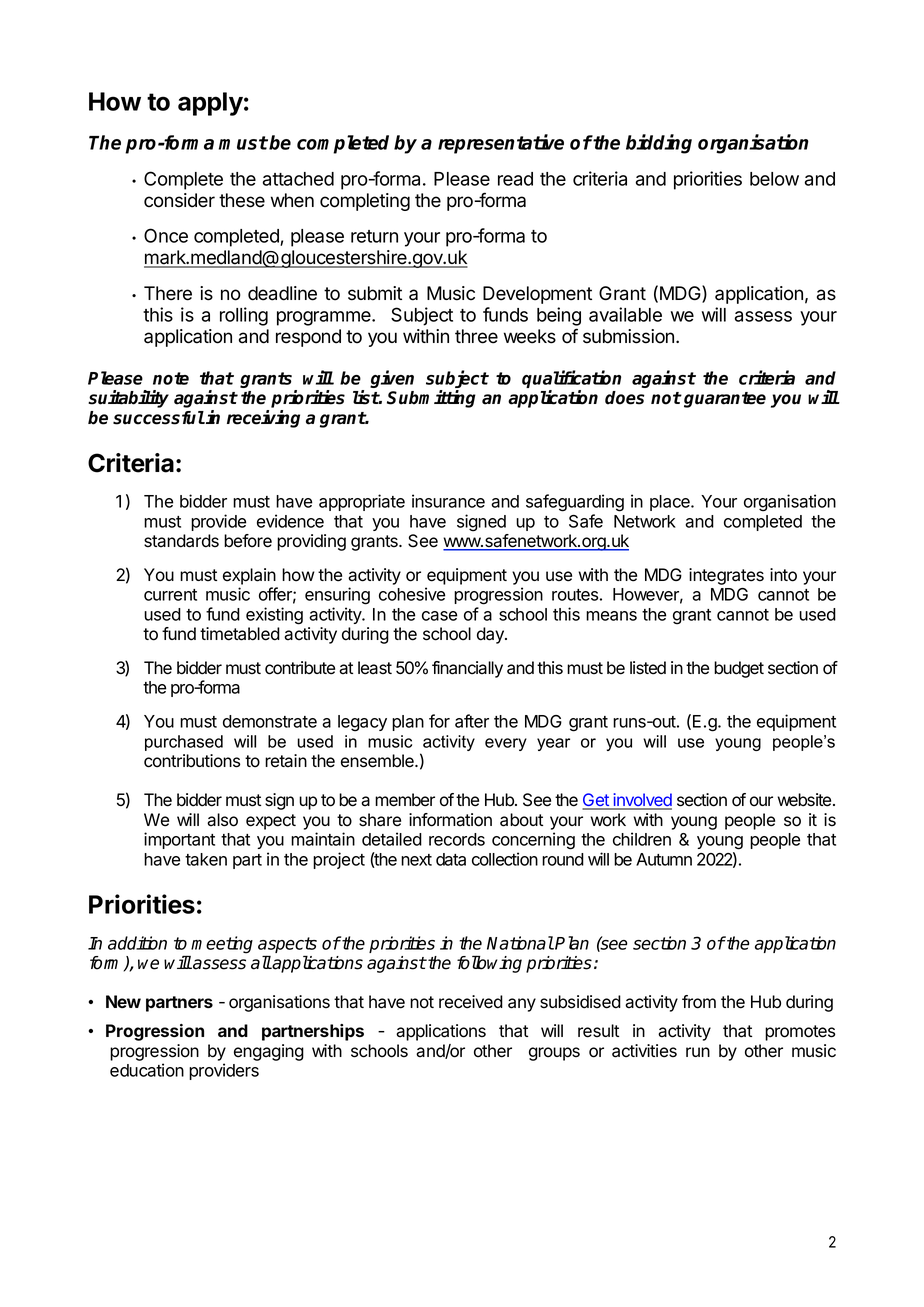 Image resolution: width=924 pixels, height=1307 pixels. What do you see at coordinates (439, 616) in the screenshot?
I see `case` at bounding box center [439, 616].
